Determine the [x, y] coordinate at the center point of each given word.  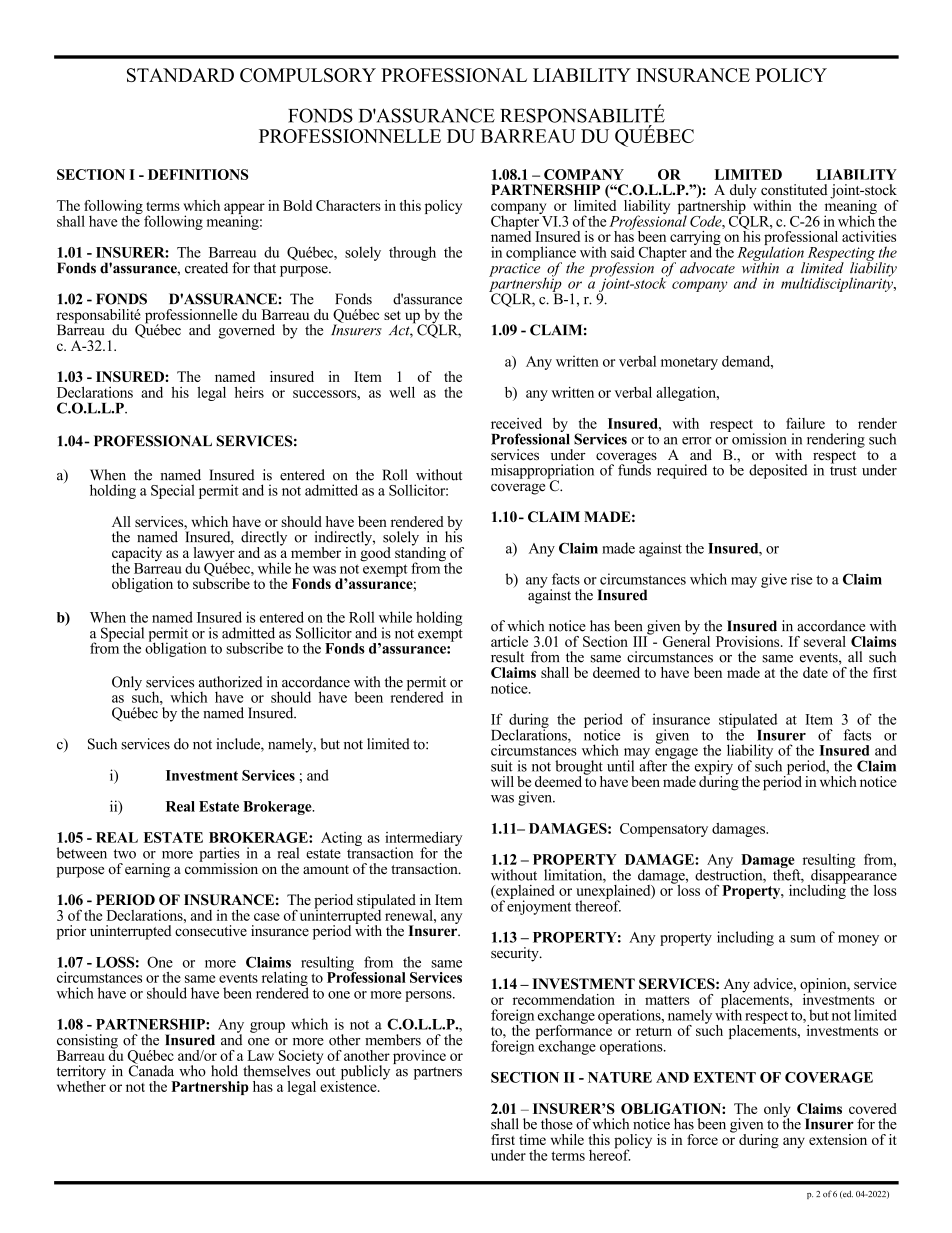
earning [147, 870]
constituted [794, 189]
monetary [689, 363]
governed [247, 331]
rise [802, 579]
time [532, 1139]
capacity [137, 555]
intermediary [423, 840]
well [402, 392]
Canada [151, 1070]
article [509, 641]
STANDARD [180, 75]
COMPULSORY [308, 75]
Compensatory [664, 830]
